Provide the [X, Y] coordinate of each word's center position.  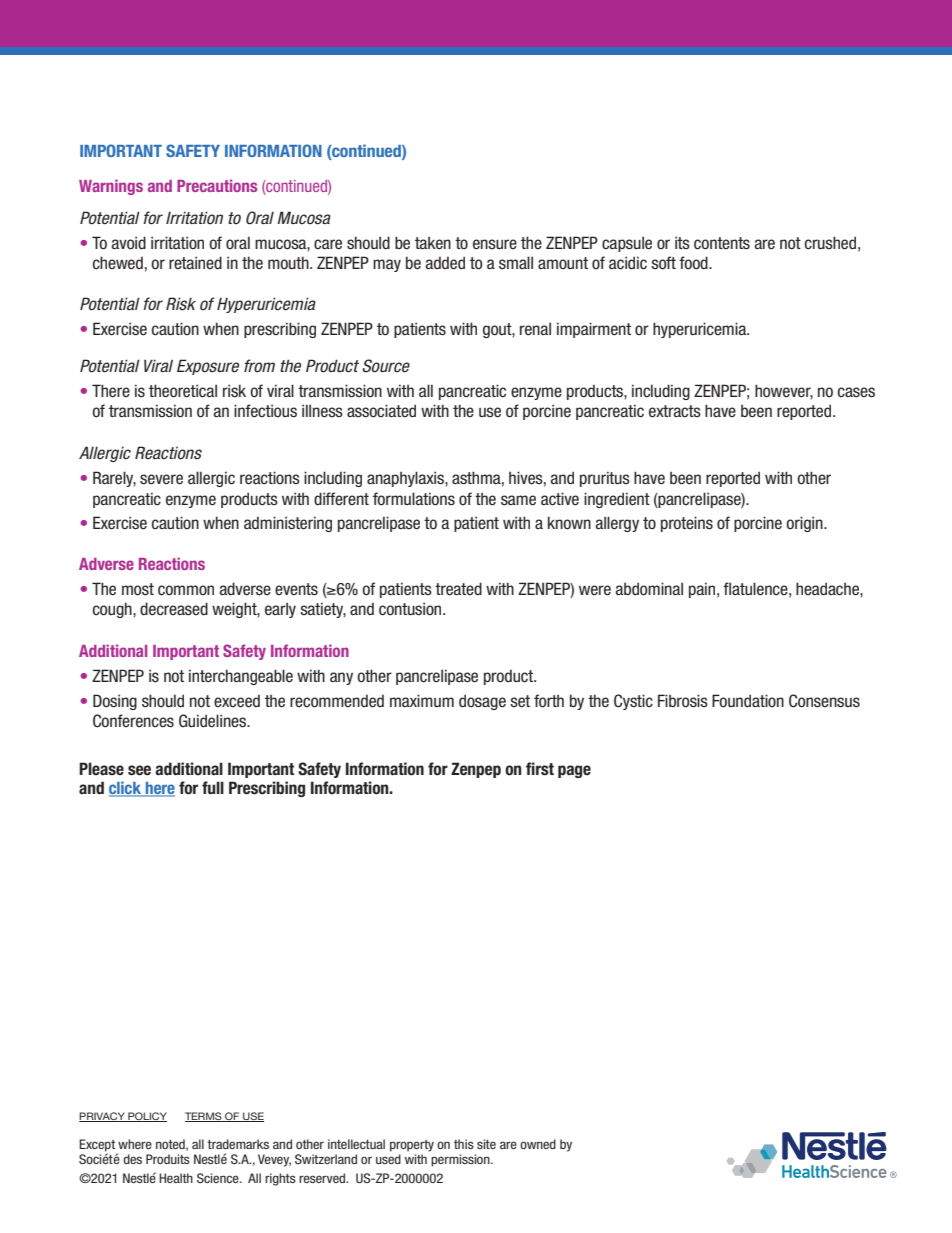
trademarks [238, 1144]
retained [195, 262]
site [486, 1144]
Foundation [748, 701]
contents [722, 243]
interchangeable [241, 677]
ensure [495, 244]
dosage [482, 702]
